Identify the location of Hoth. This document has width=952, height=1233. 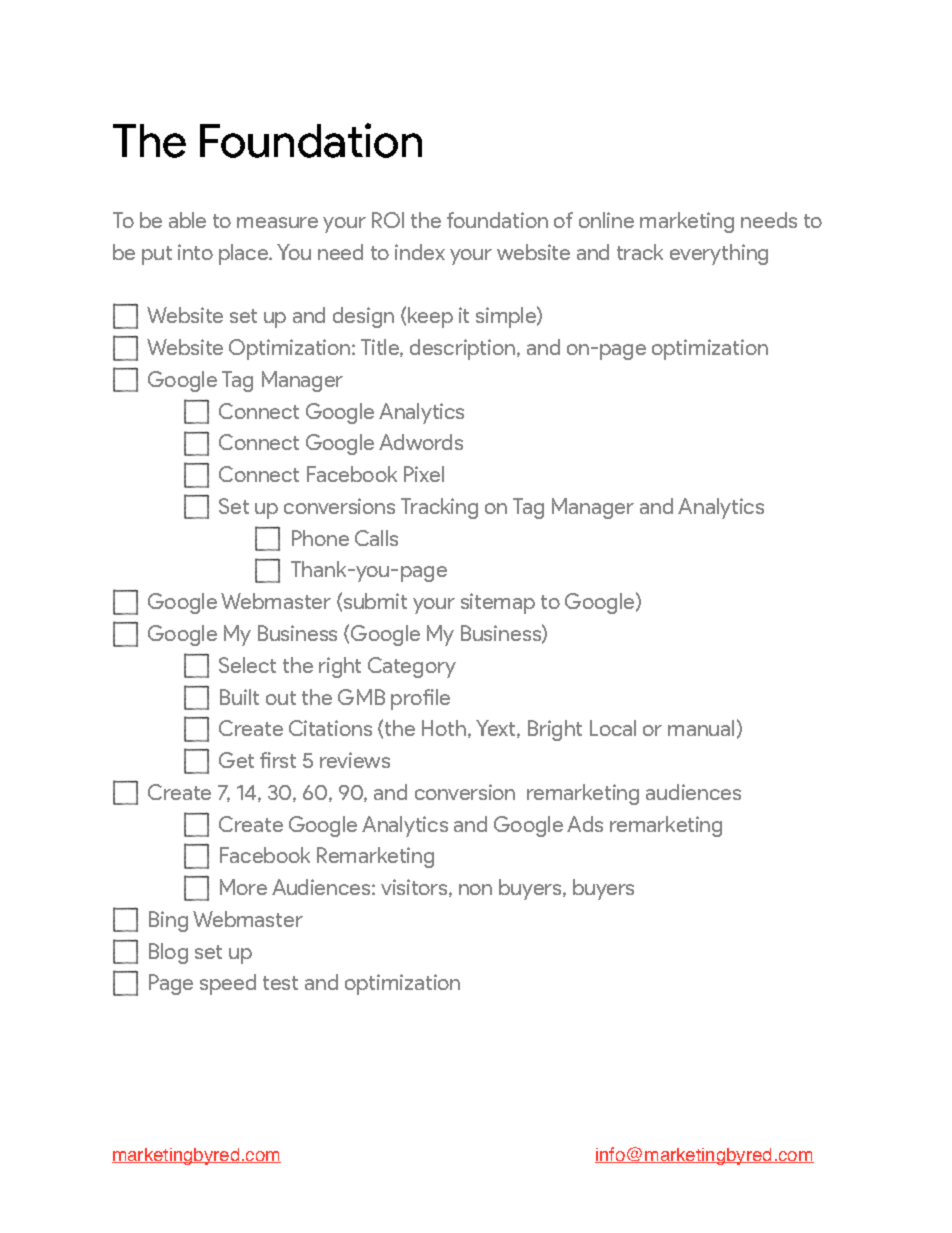
(445, 729).
